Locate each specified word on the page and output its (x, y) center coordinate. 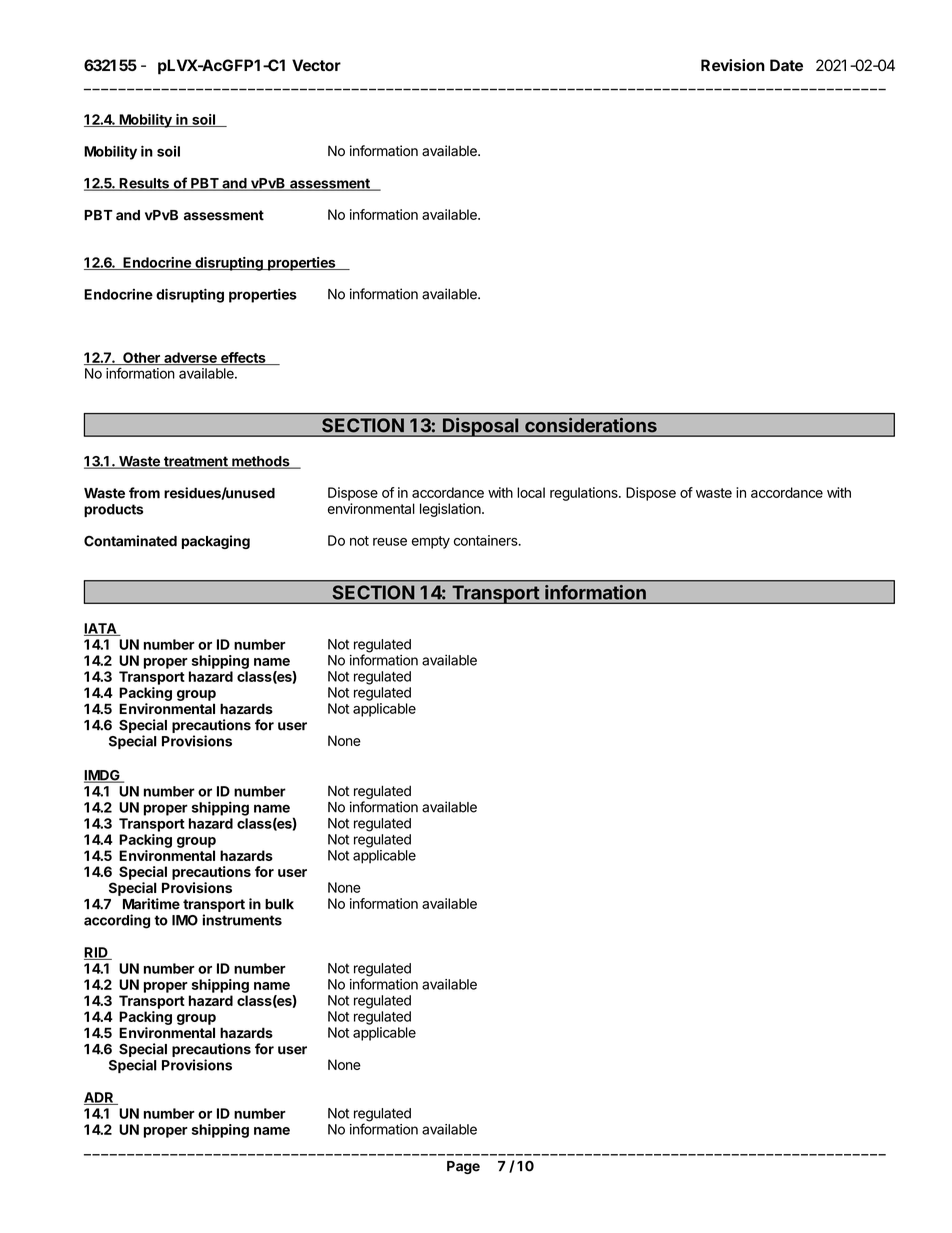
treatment (196, 462)
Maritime (151, 904)
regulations (585, 494)
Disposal (481, 427)
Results (144, 184)
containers (487, 540)
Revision (733, 65)
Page (463, 1167)
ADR (100, 1098)
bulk (279, 904)
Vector (316, 65)
